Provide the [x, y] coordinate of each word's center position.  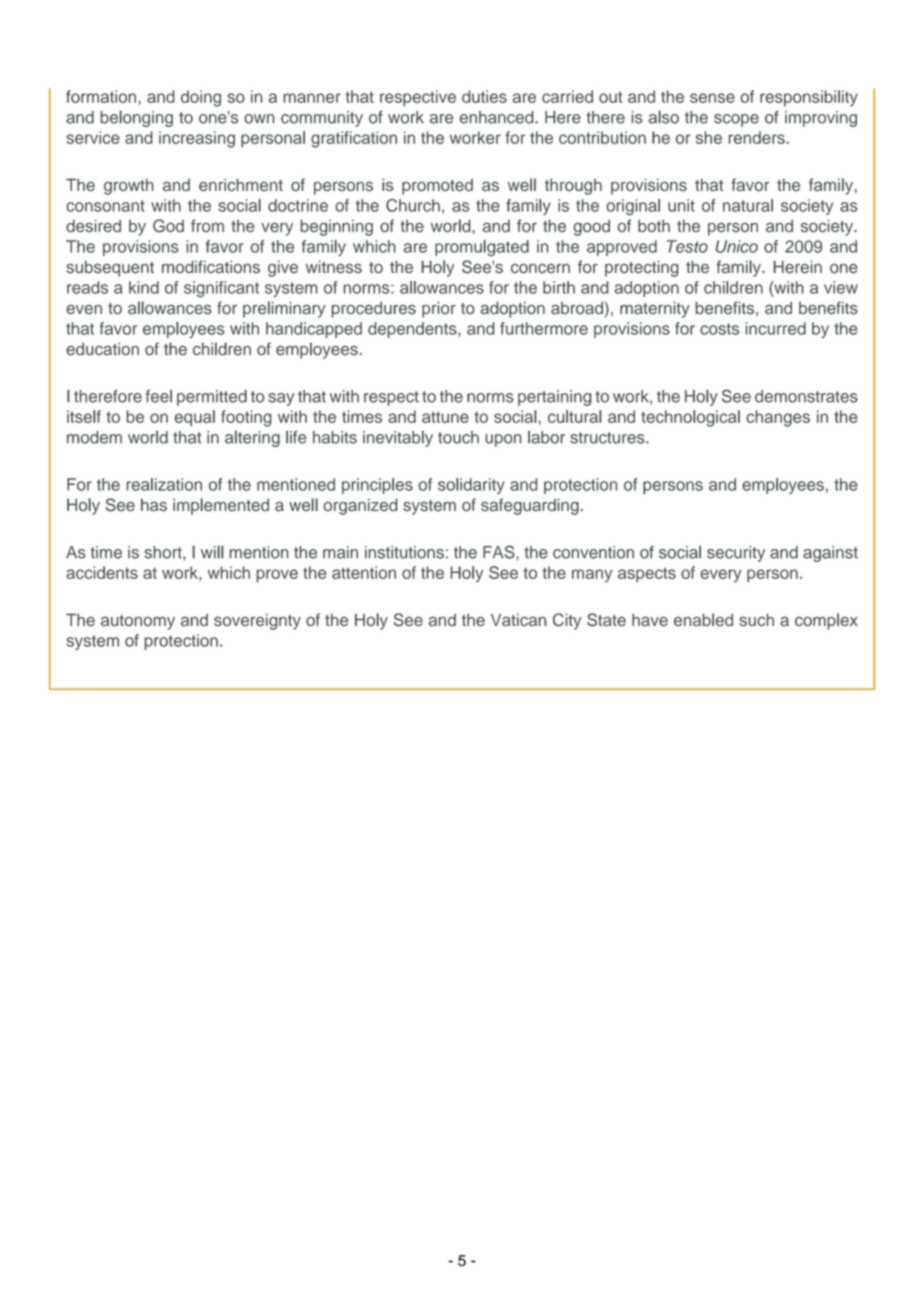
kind [144, 287]
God [168, 226]
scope [736, 120]
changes [778, 418]
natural [748, 205]
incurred [776, 328]
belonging [136, 118]
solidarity [471, 486]
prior [439, 310]
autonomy [138, 622]
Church [413, 205]
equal [194, 418]
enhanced [498, 117]
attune [445, 417]
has [154, 505]
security [736, 554]
